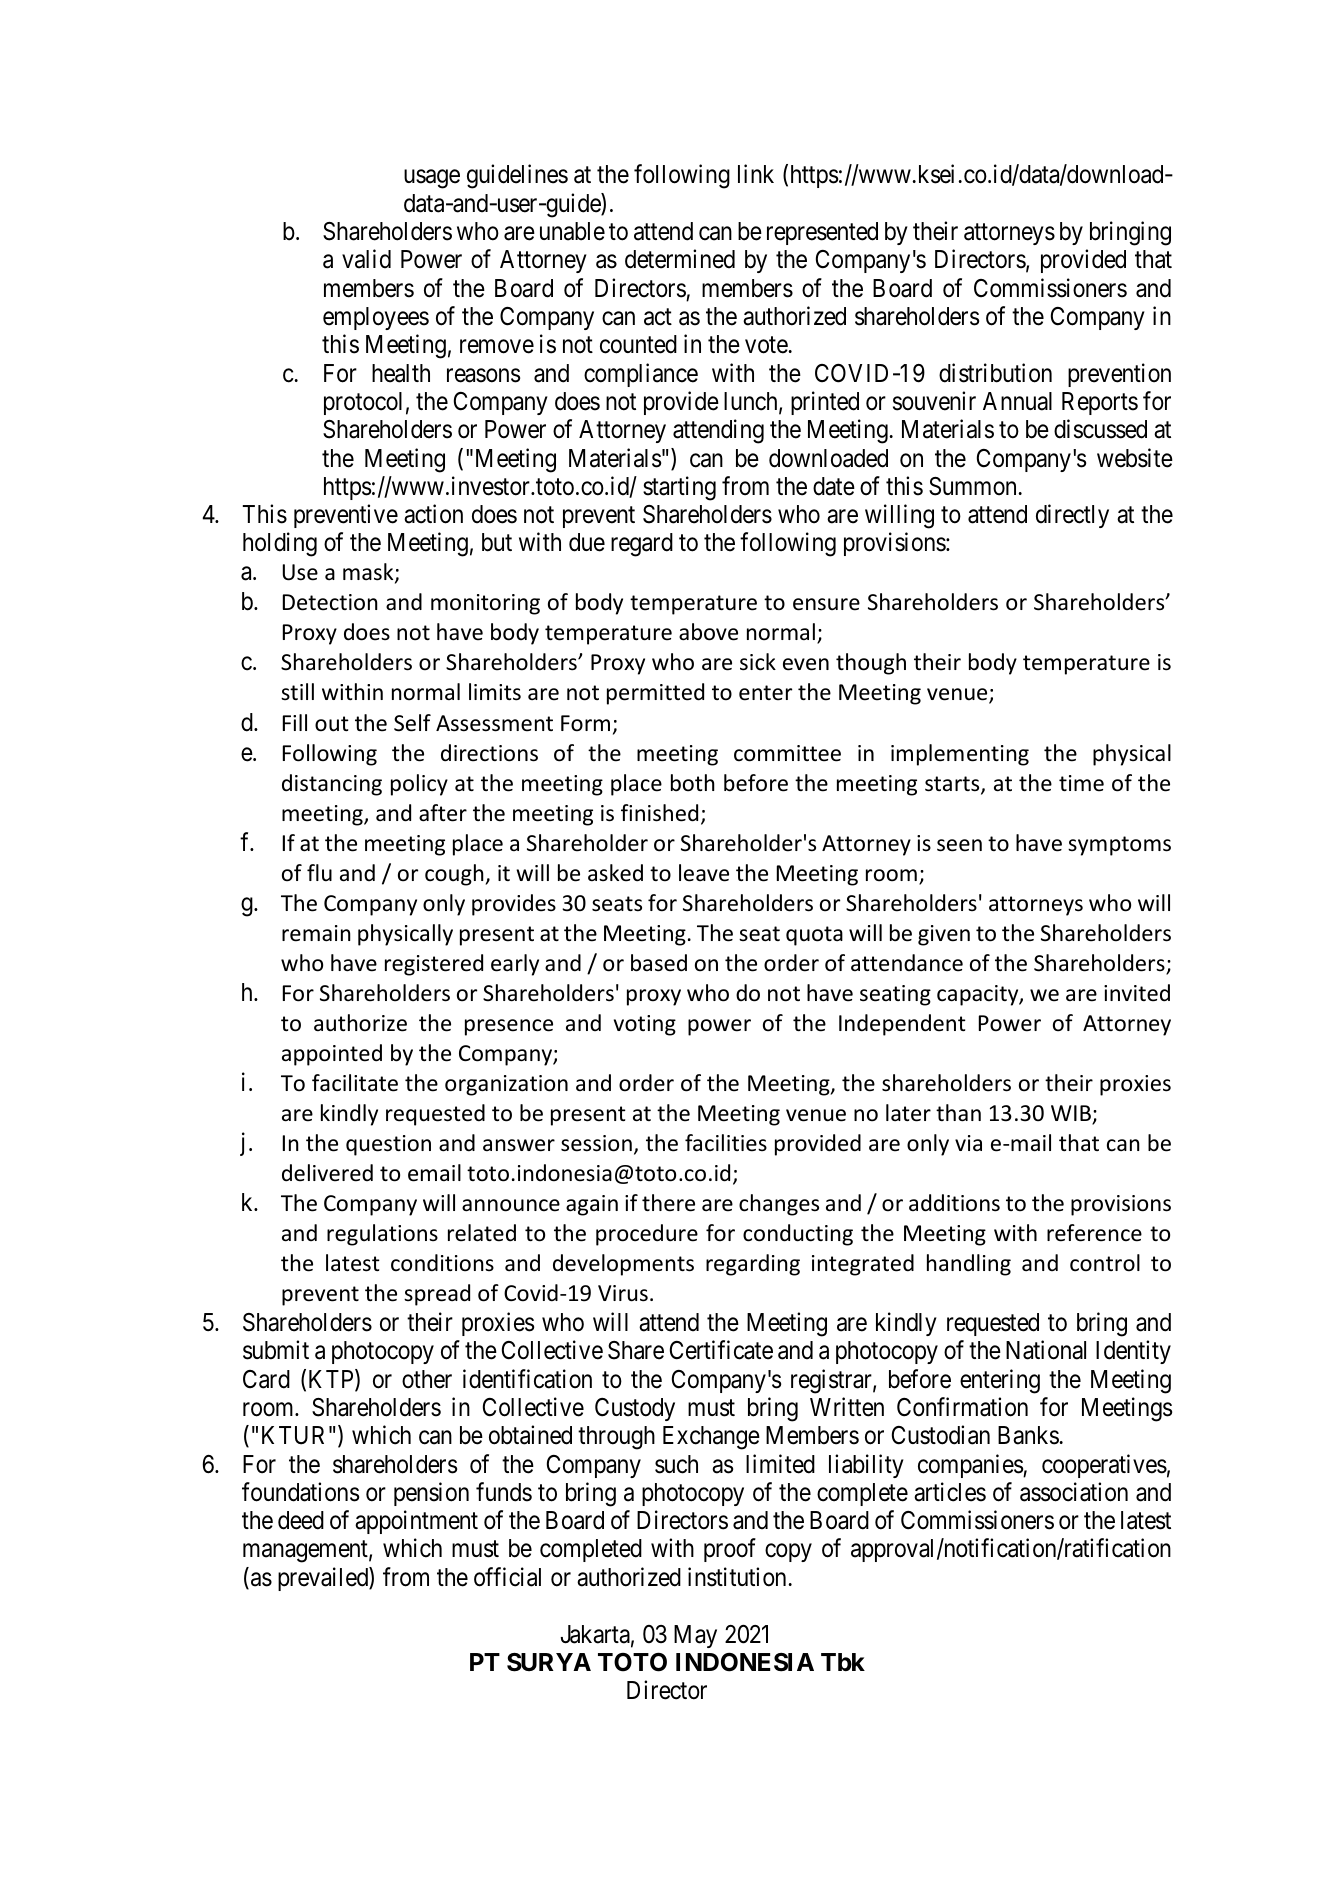  What do you see at coordinates (969, 1265) in the screenshot?
I see `handling` at bounding box center [969, 1265].
